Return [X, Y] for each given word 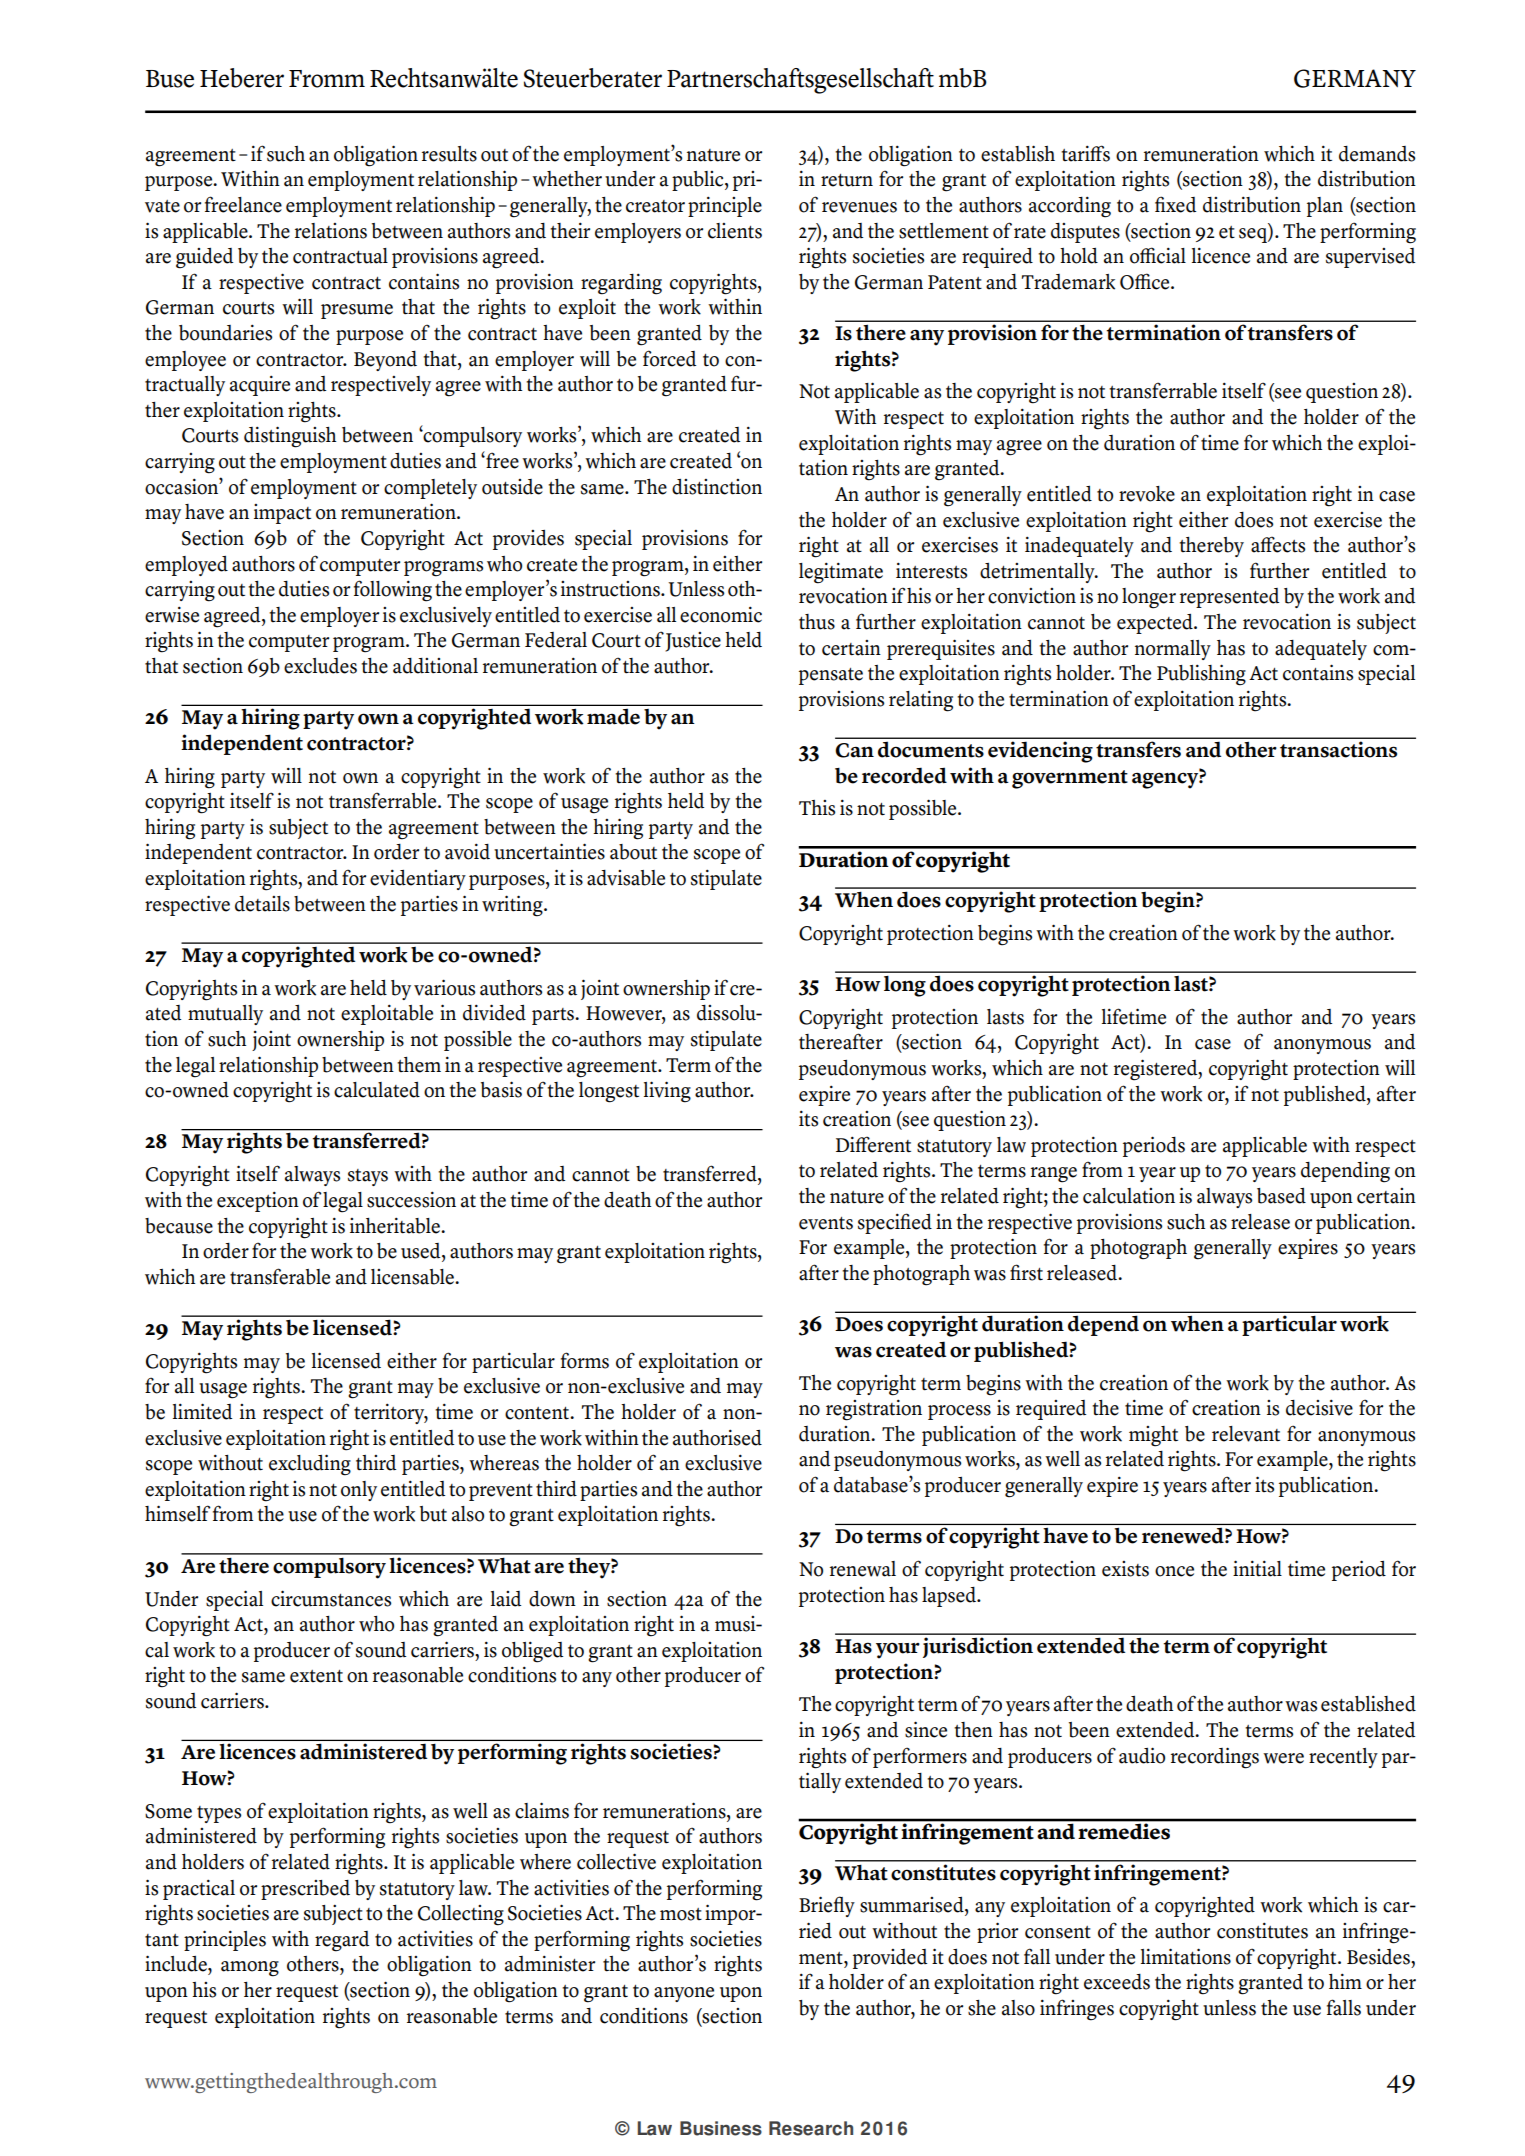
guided [204, 258]
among [250, 1969]
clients [735, 231]
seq [1254, 235]
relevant [1246, 1434]
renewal [863, 1569]
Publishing [1201, 675]
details [262, 904]
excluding [310, 1465]
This [817, 808]
